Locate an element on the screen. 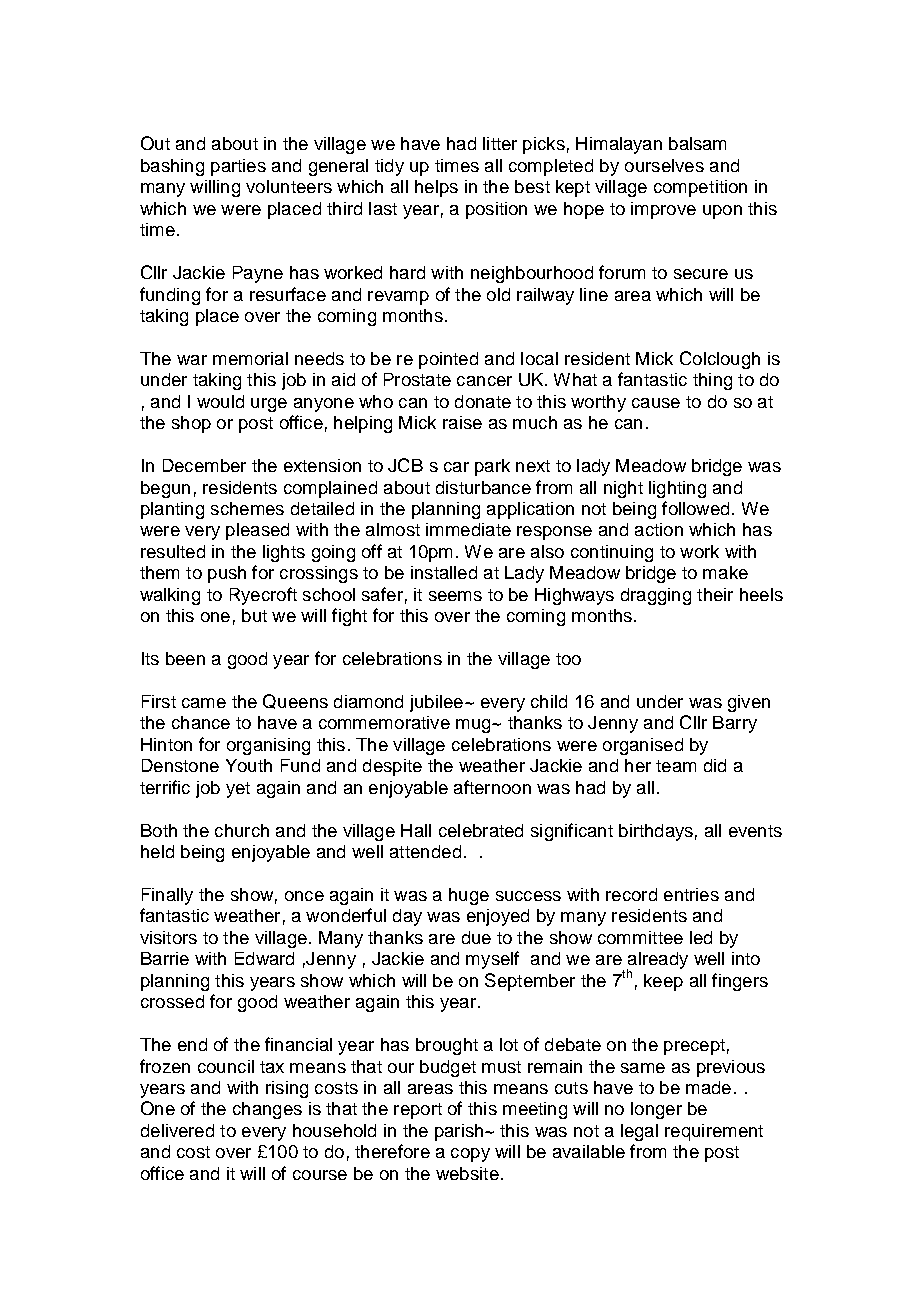  would is located at coordinates (220, 401).
